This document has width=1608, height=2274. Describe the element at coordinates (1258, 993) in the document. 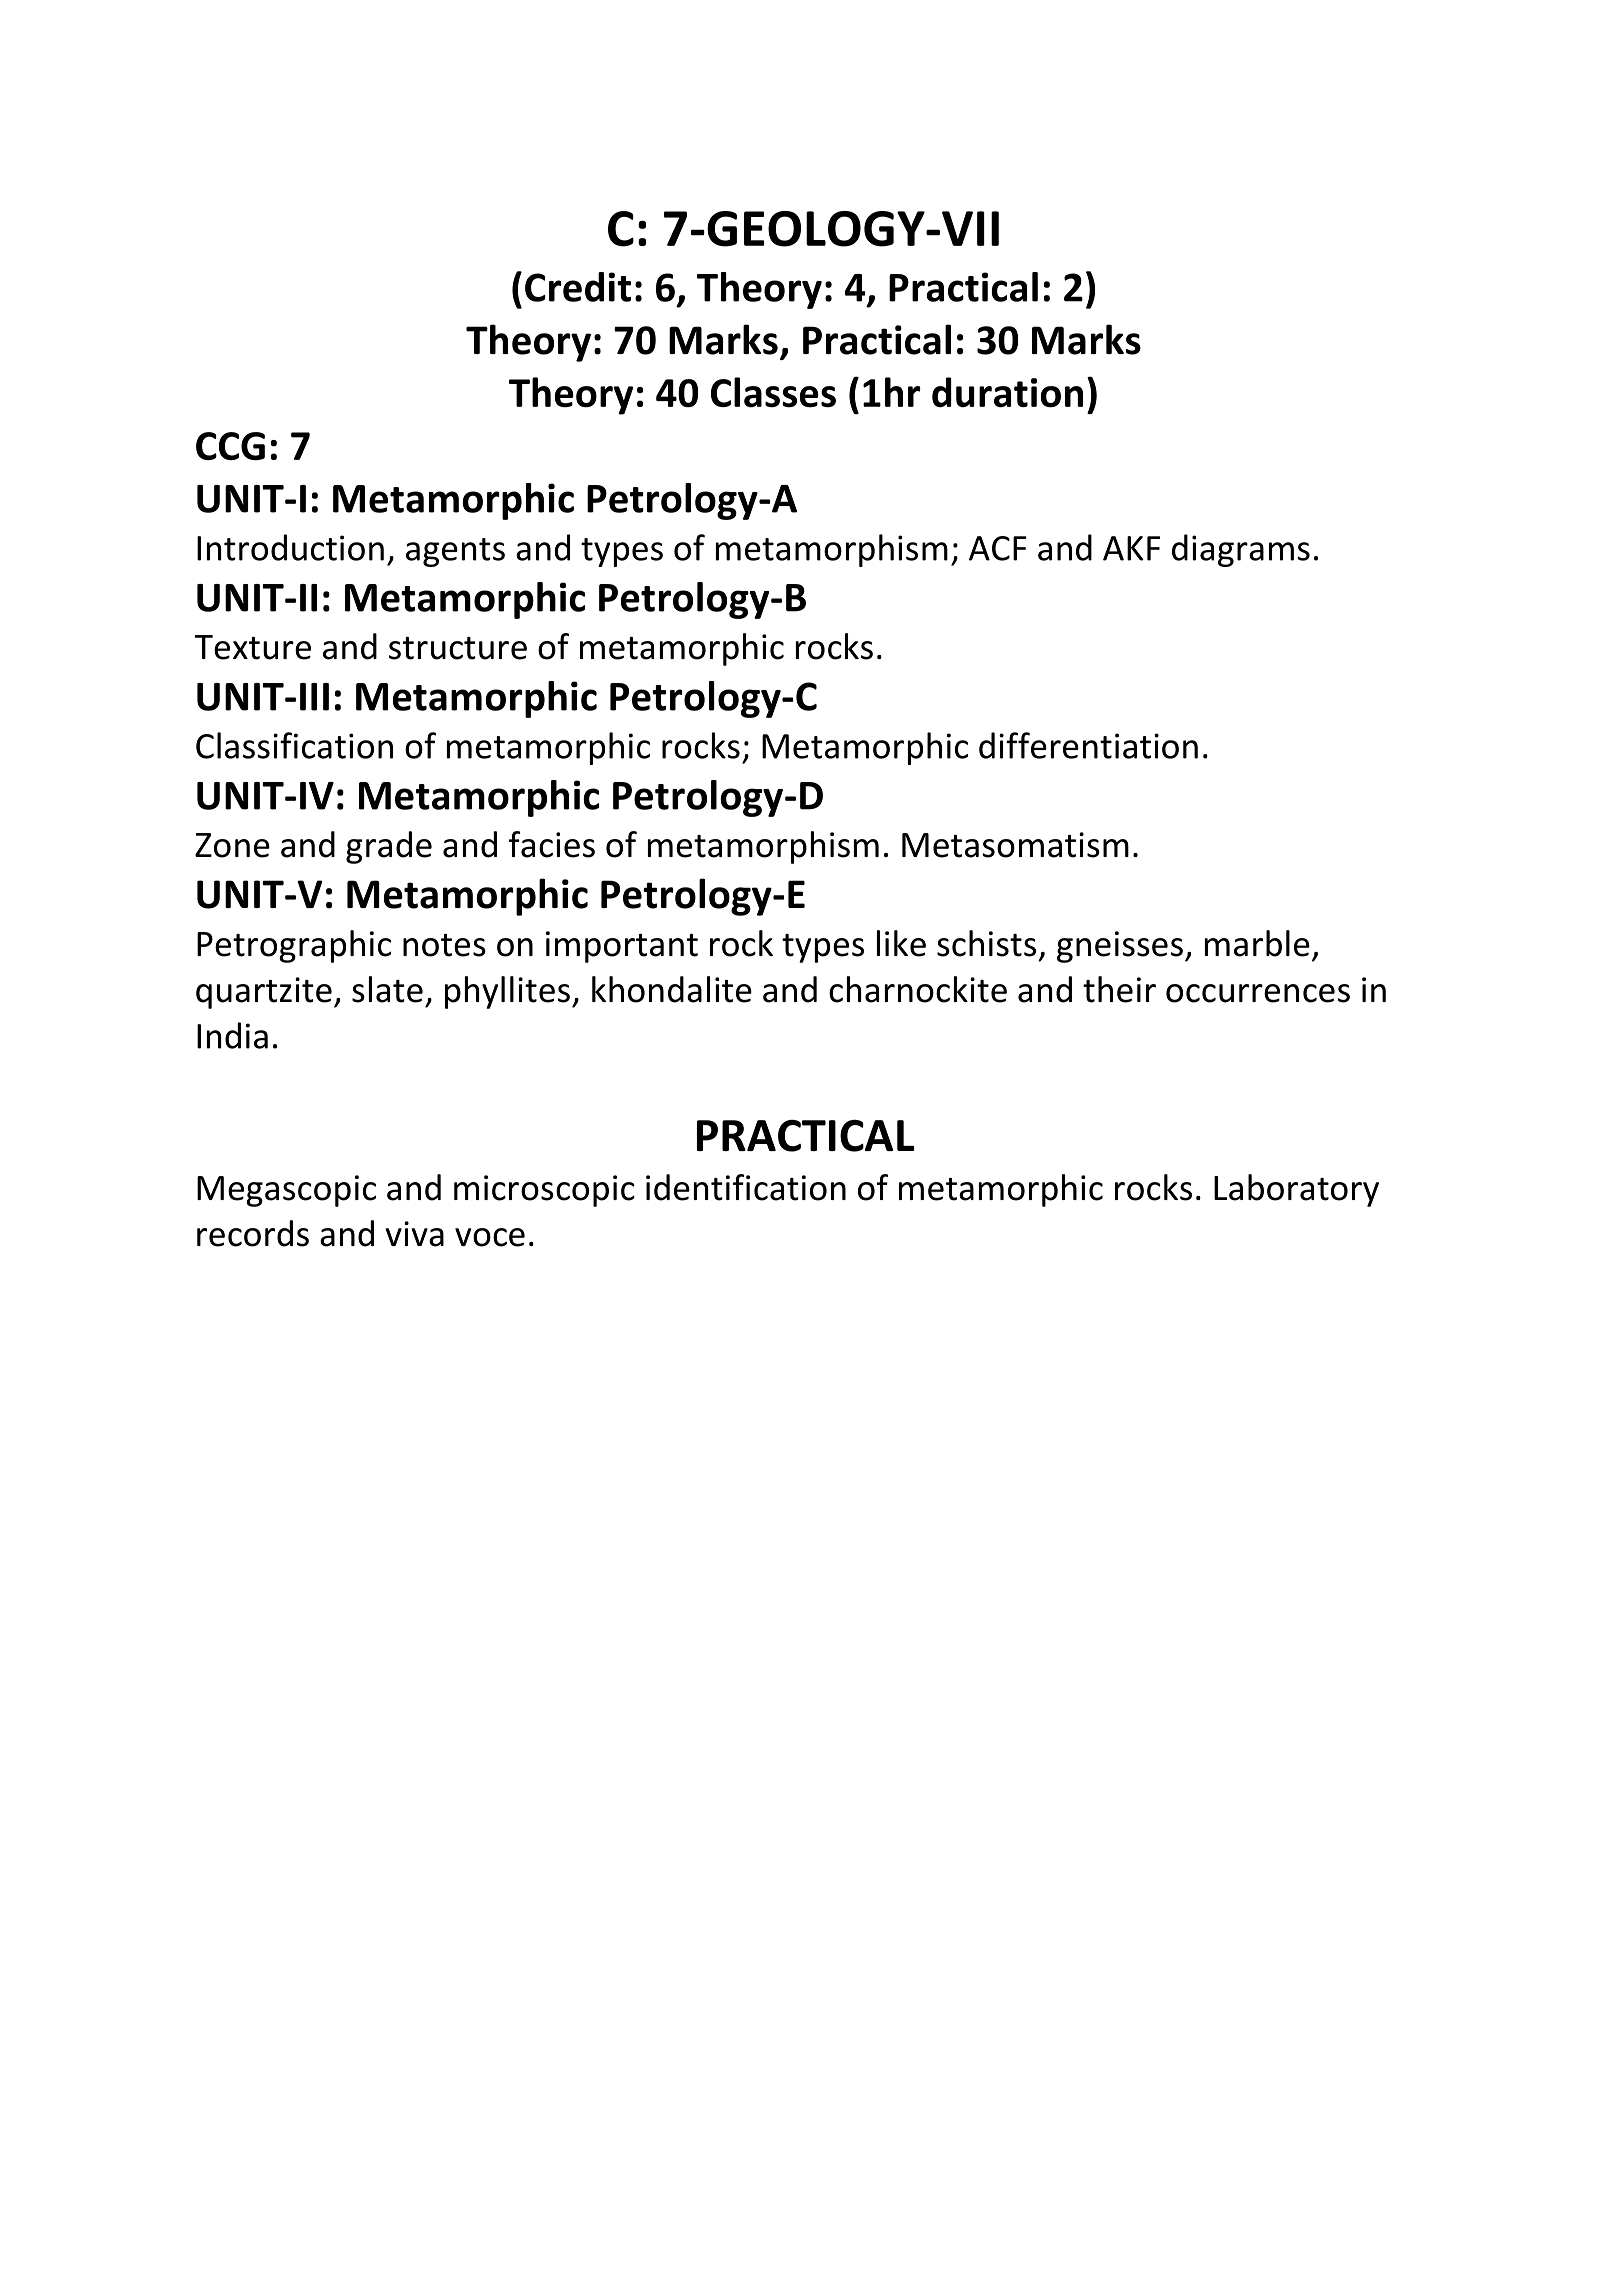

I see `occurrences` at that location.
